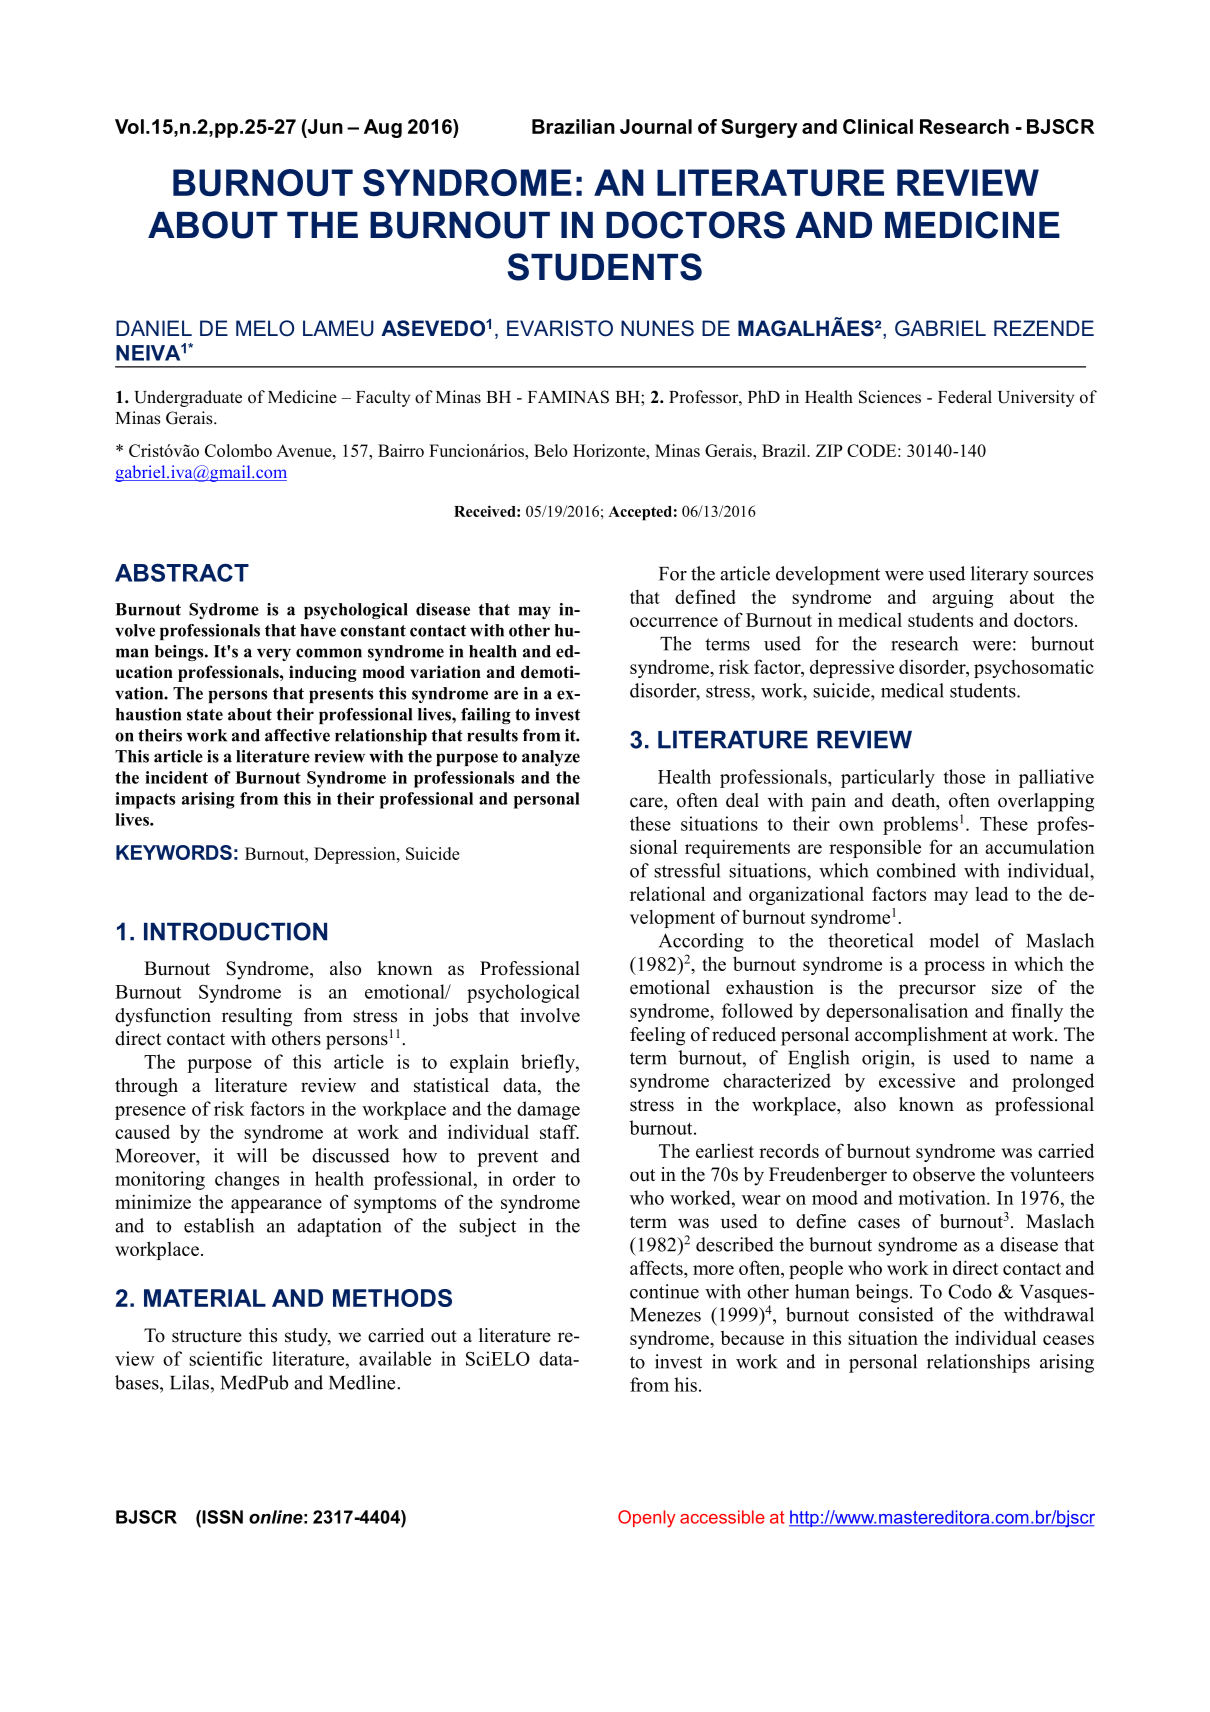 The height and width of the screenshot is (1712, 1210). What do you see at coordinates (647, 1519) in the screenshot?
I see `Openly` at bounding box center [647, 1519].
